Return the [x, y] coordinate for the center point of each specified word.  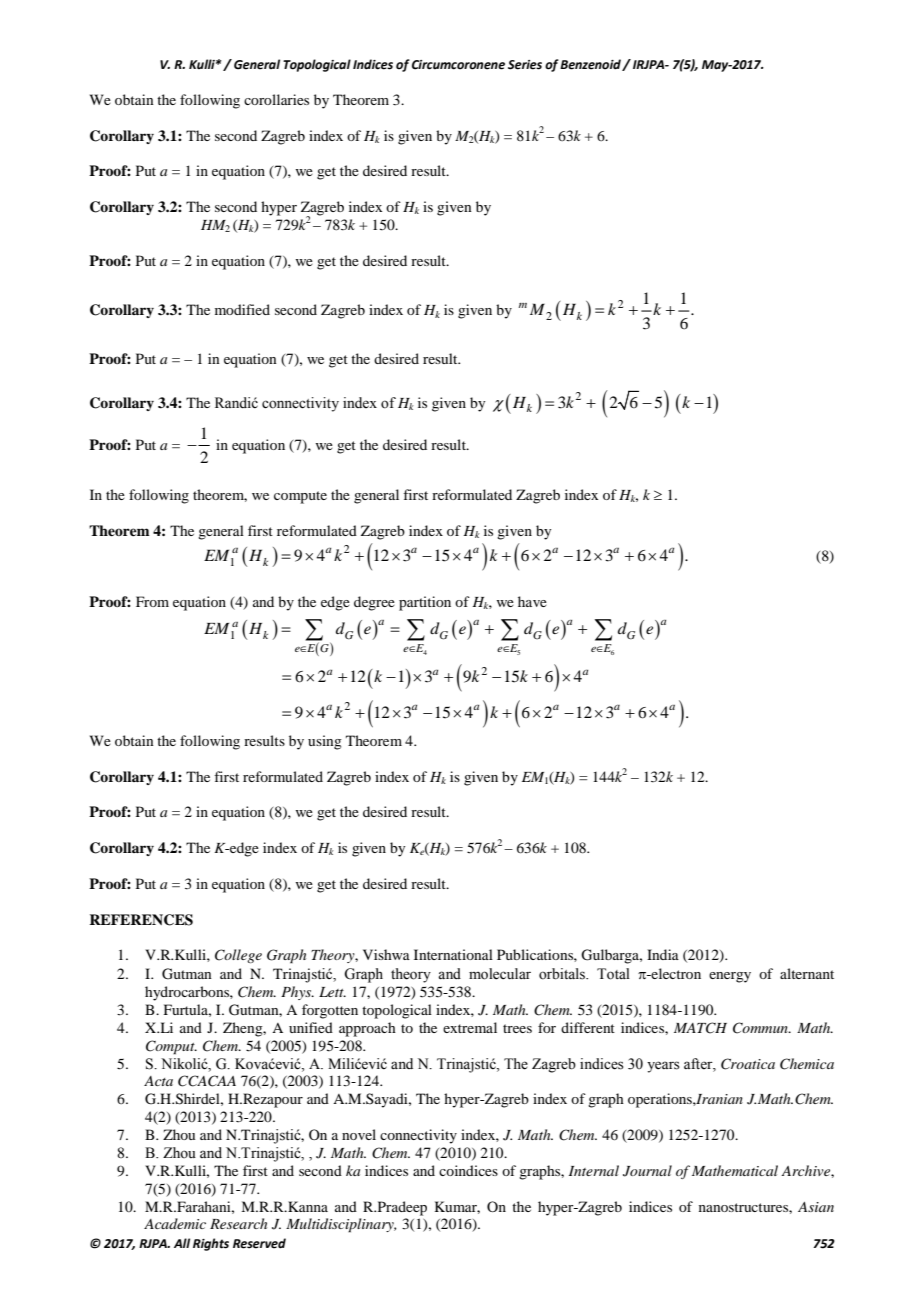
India [663, 954]
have [532, 601]
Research [238, 1223]
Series [525, 65]
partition [425, 603]
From [152, 601]
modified [242, 309]
